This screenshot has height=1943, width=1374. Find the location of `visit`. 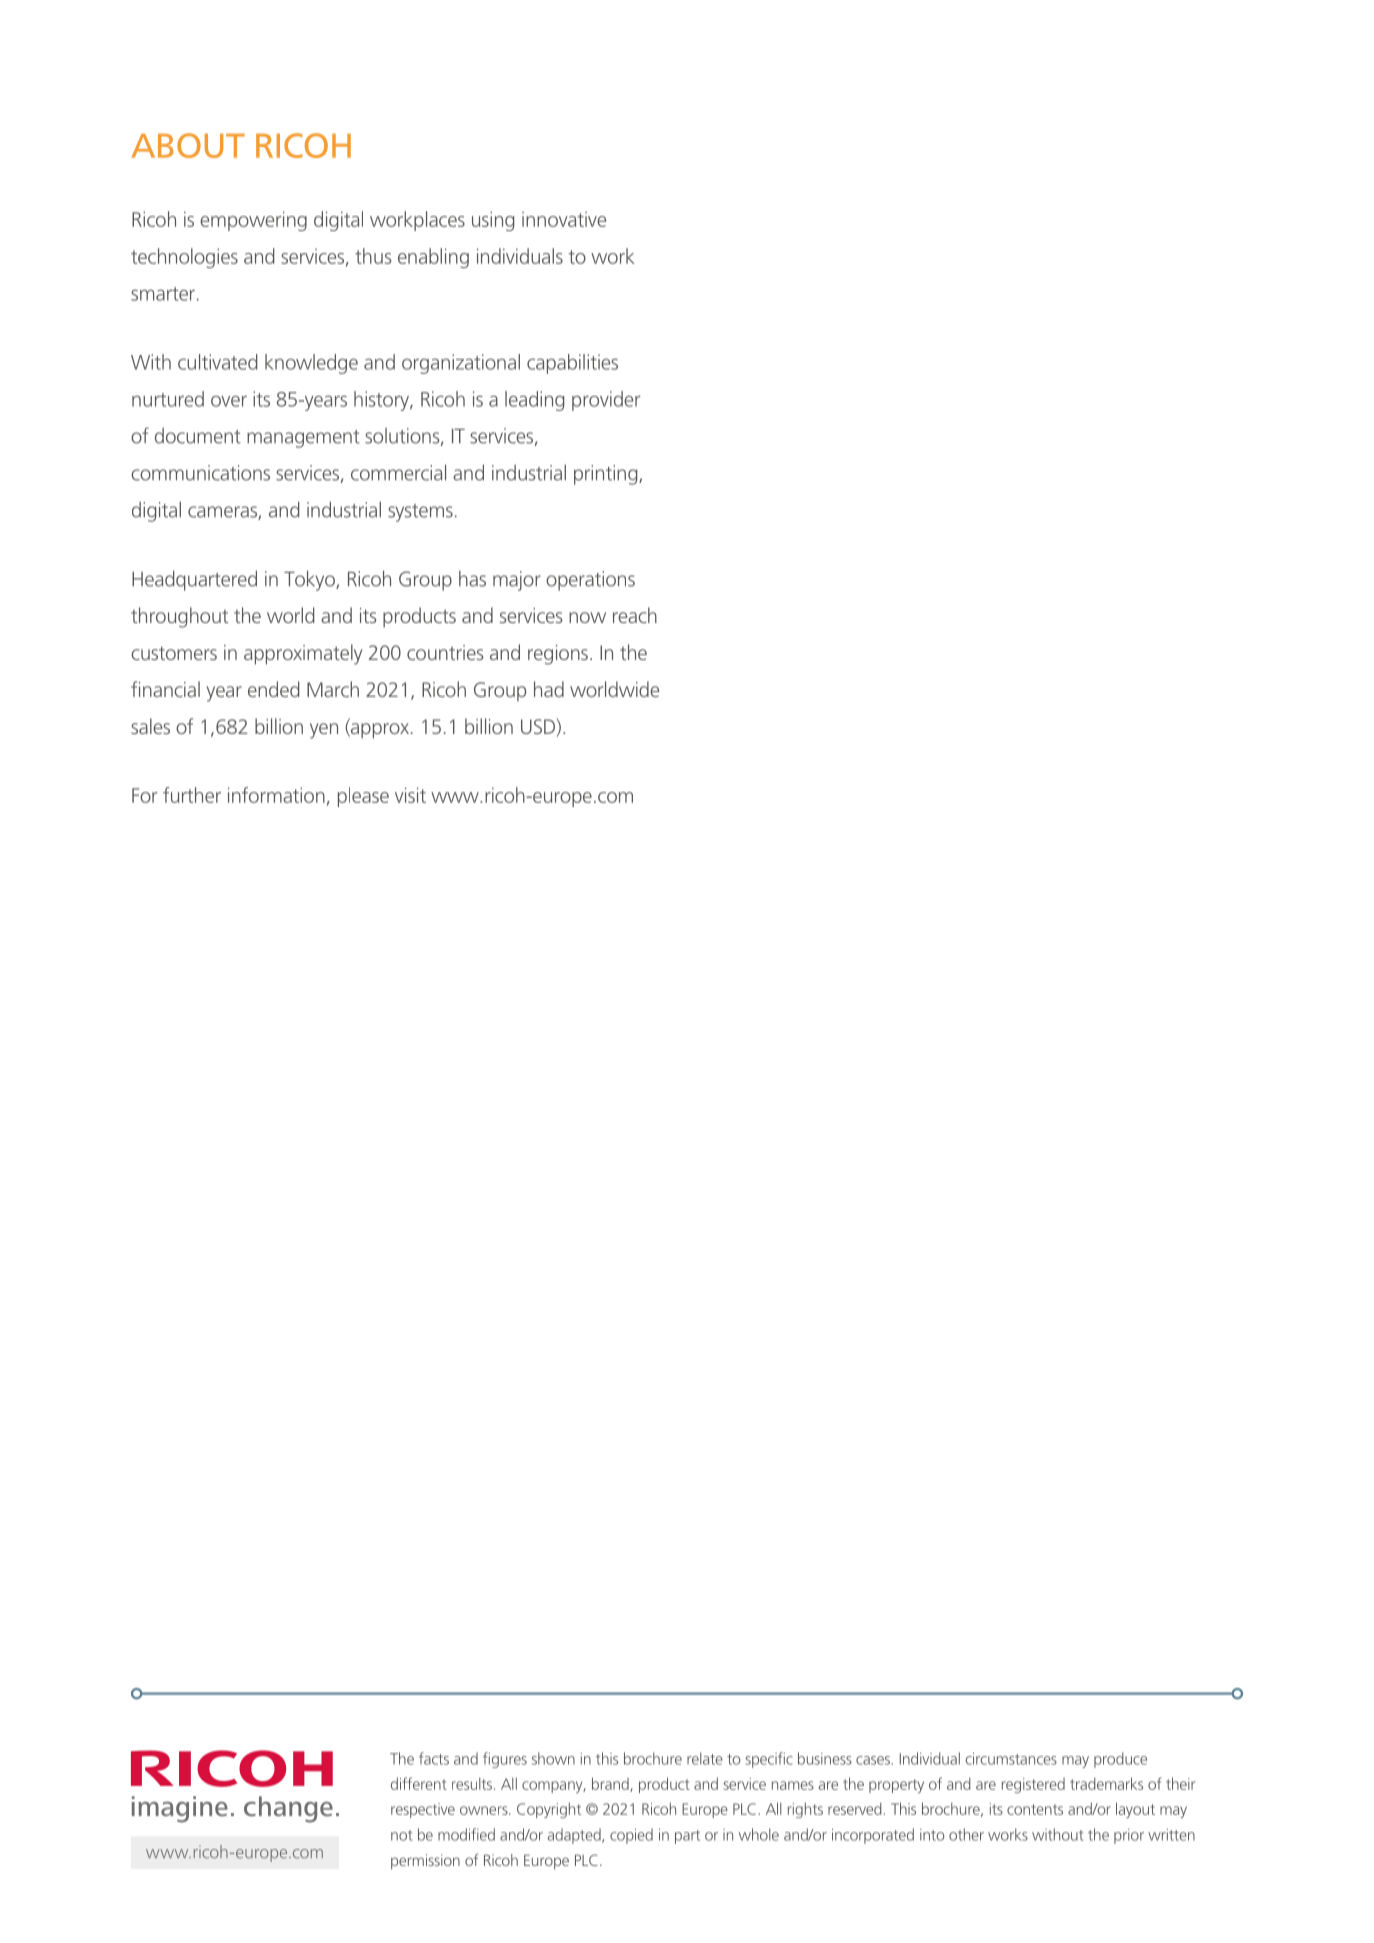

visit is located at coordinates (410, 795).
